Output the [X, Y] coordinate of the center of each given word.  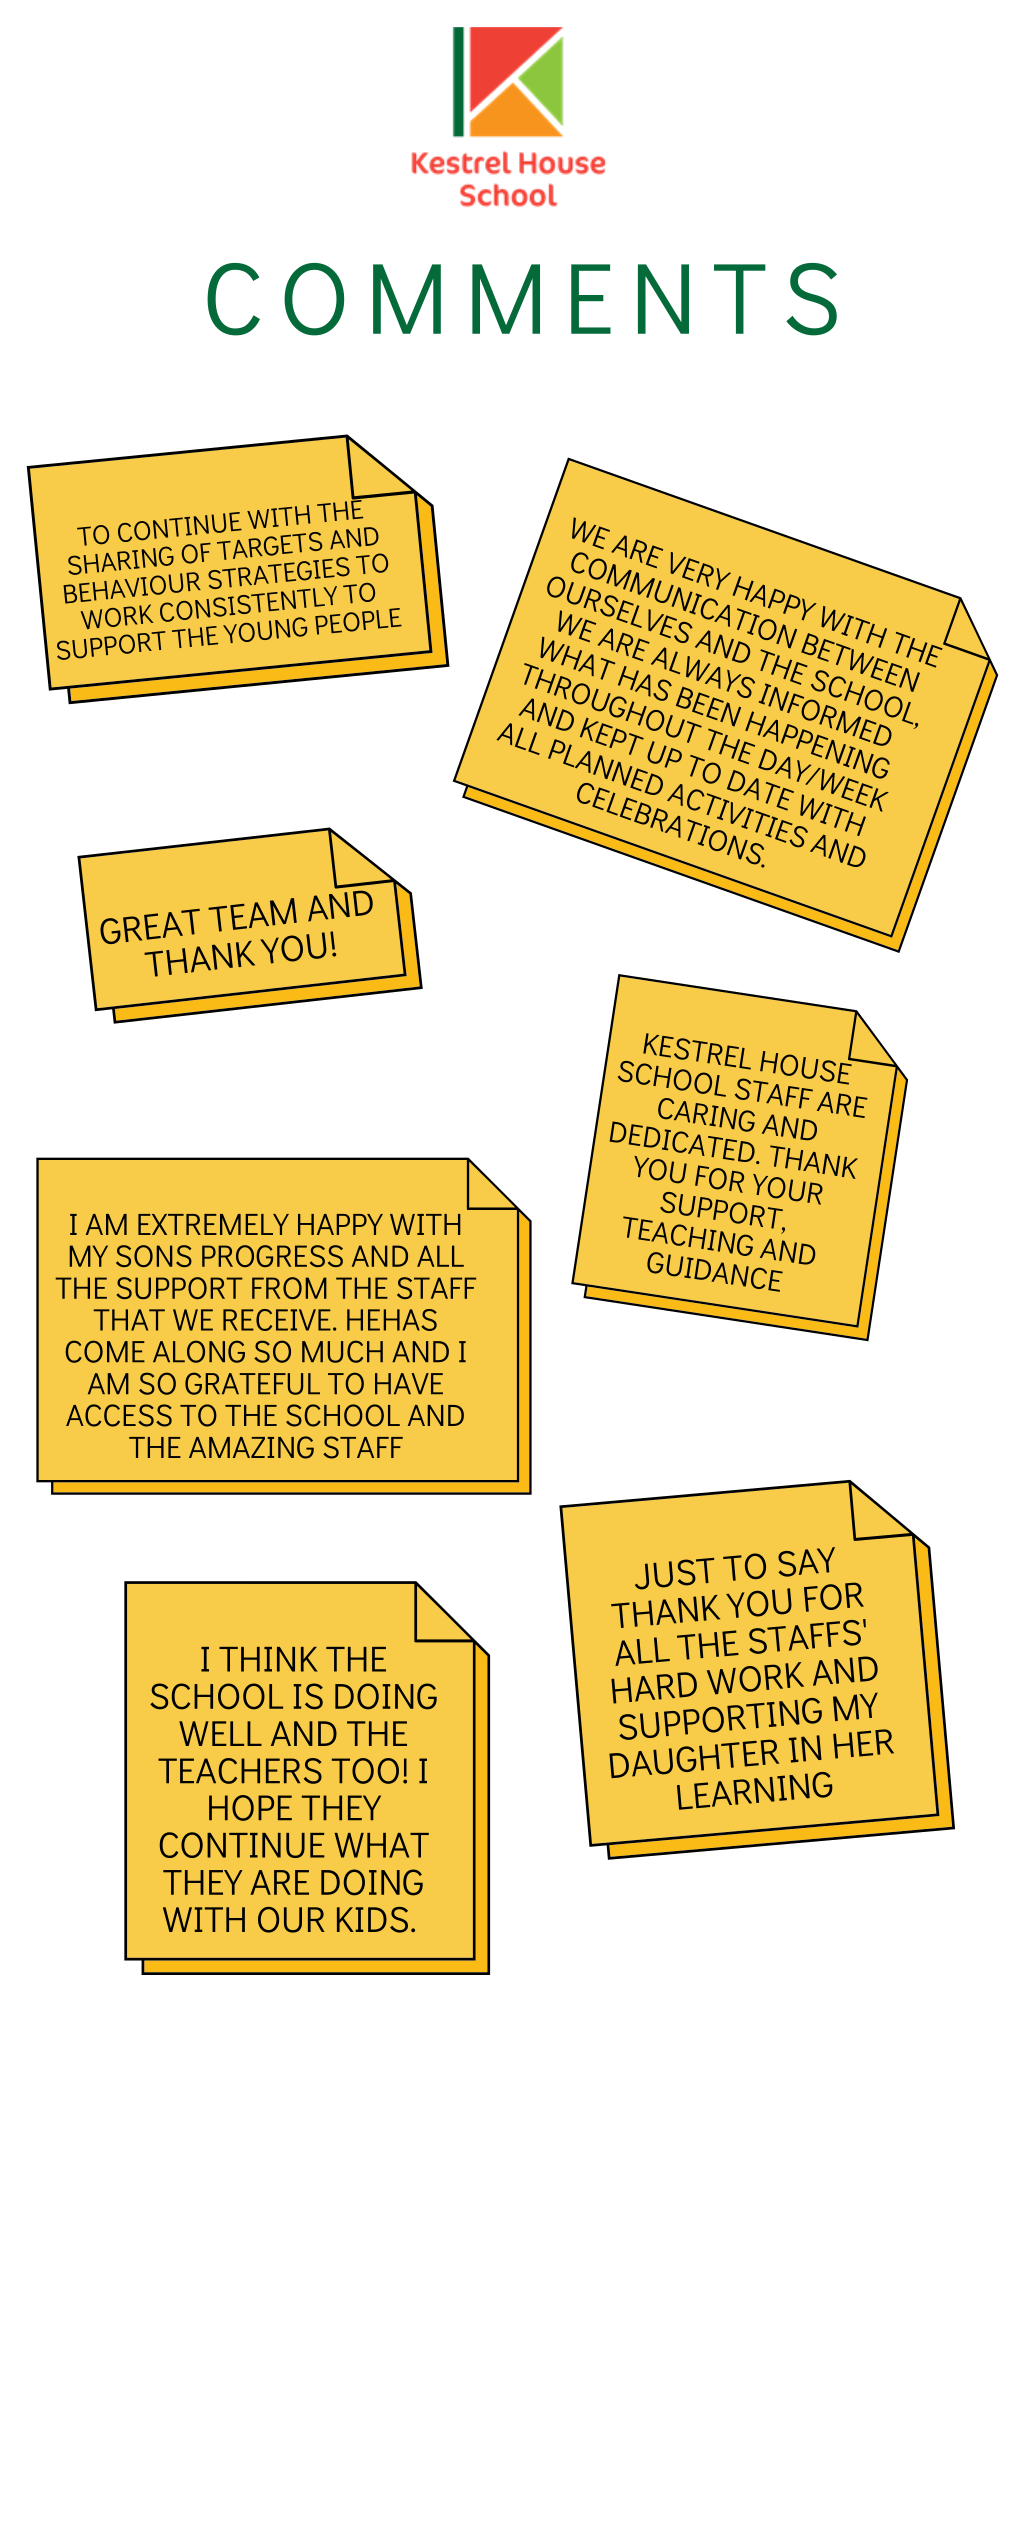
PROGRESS [272, 1256]
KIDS [372, 1920]
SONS [154, 1256]
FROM [289, 1288]
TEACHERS [240, 1771]
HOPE [250, 1808]
